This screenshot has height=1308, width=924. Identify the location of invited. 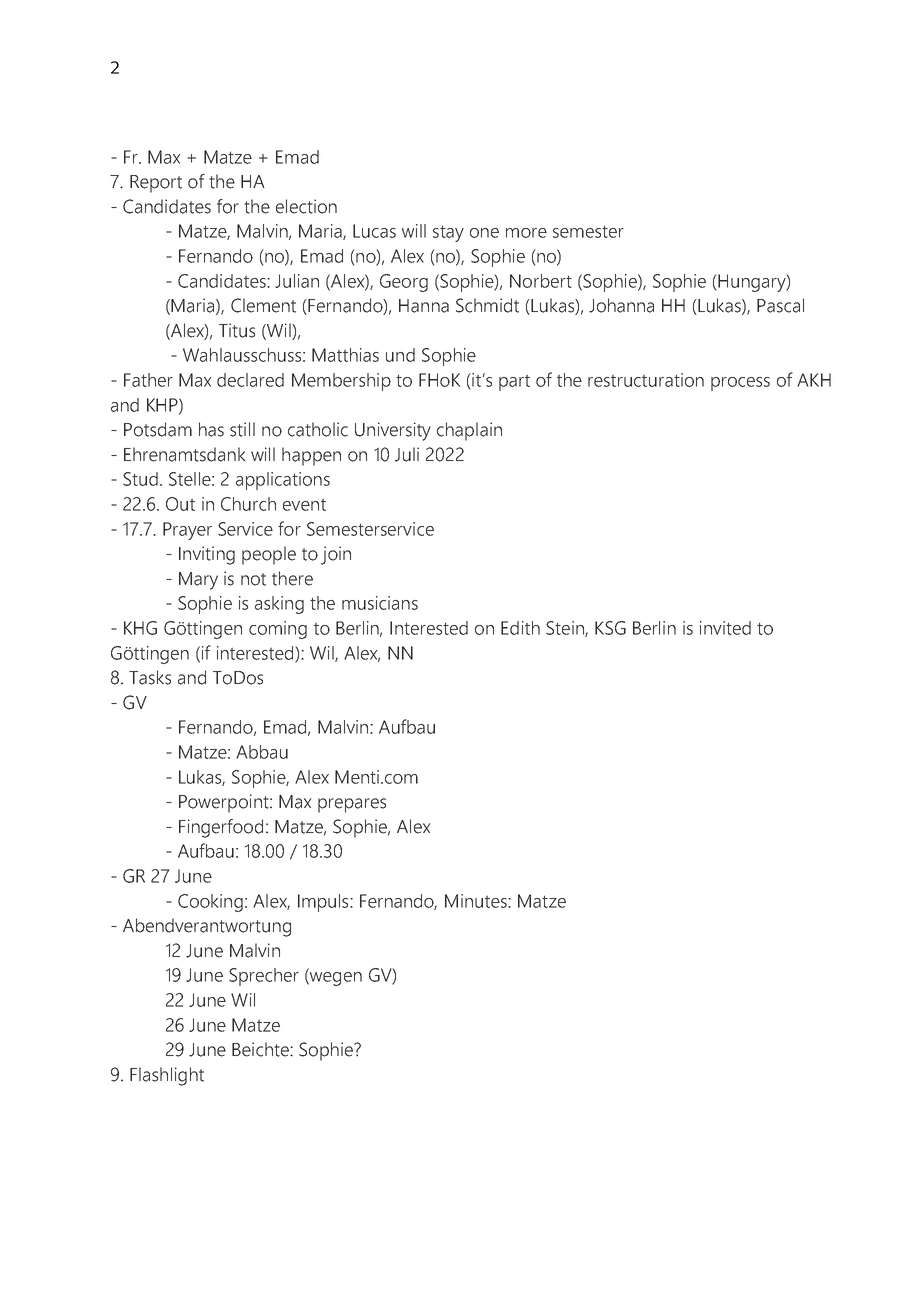
(725, 628).
